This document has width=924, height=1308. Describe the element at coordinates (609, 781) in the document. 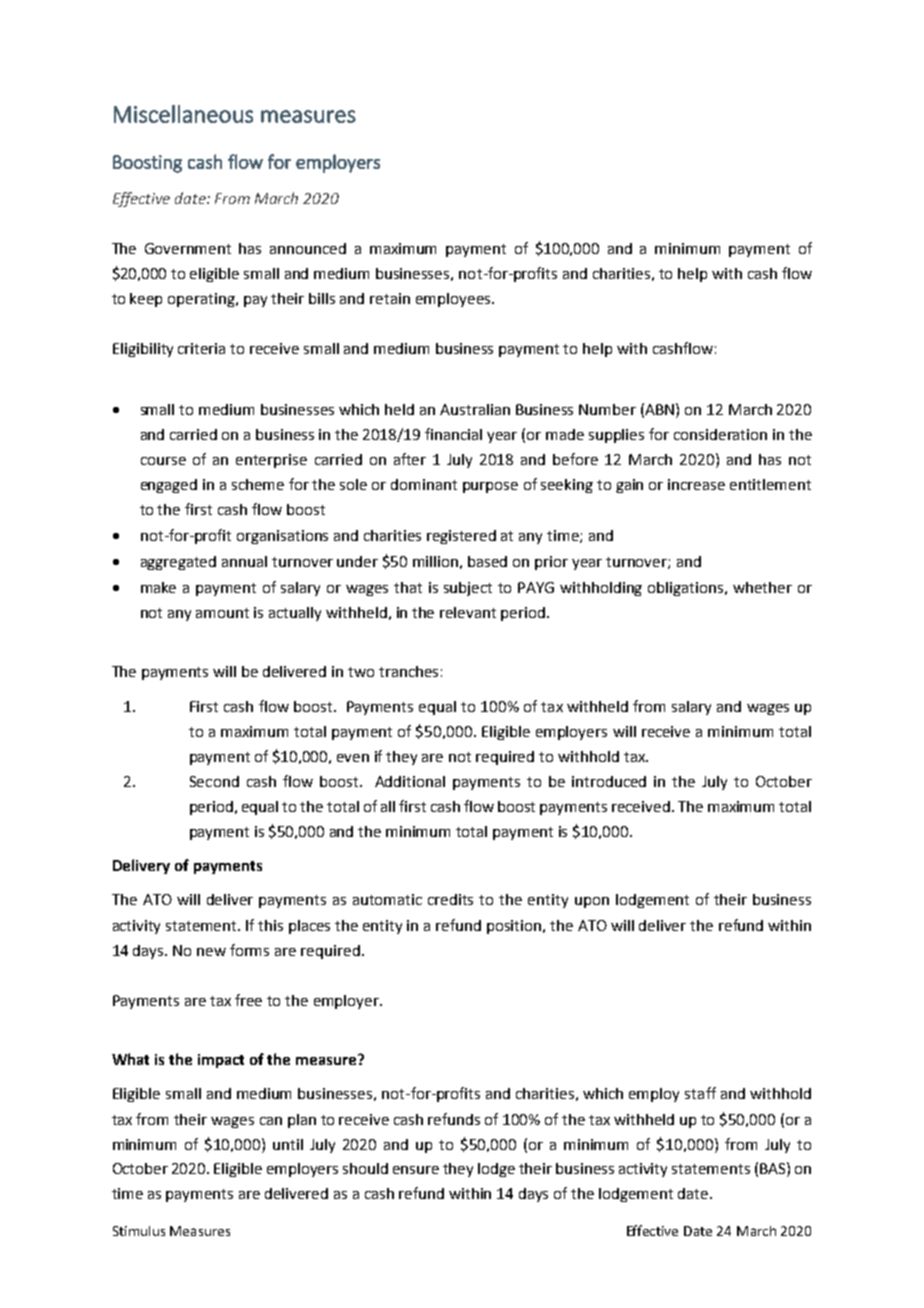

I see `introduced` at that location.
